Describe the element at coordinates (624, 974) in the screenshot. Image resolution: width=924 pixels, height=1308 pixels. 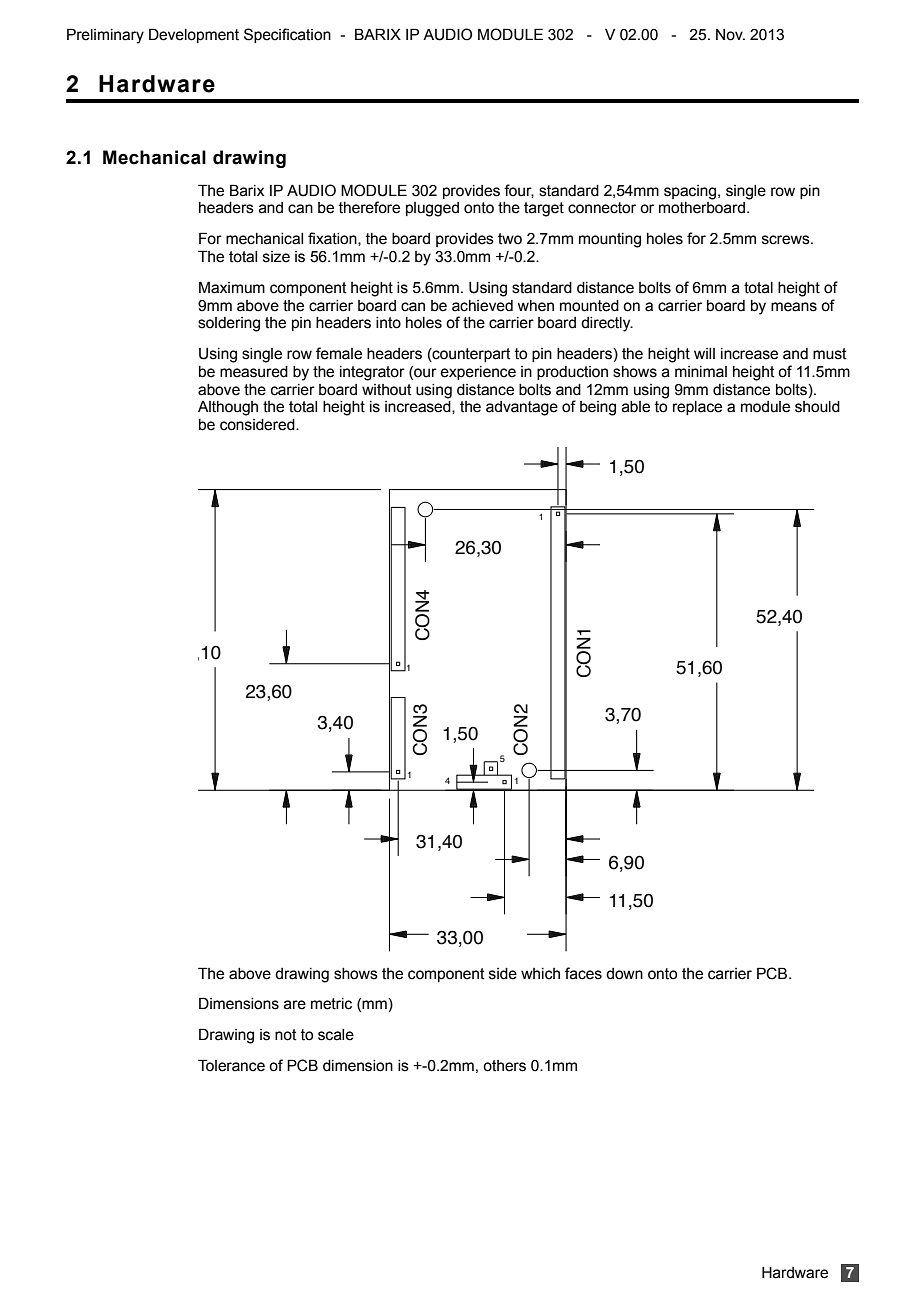
I see `down` at that location.
